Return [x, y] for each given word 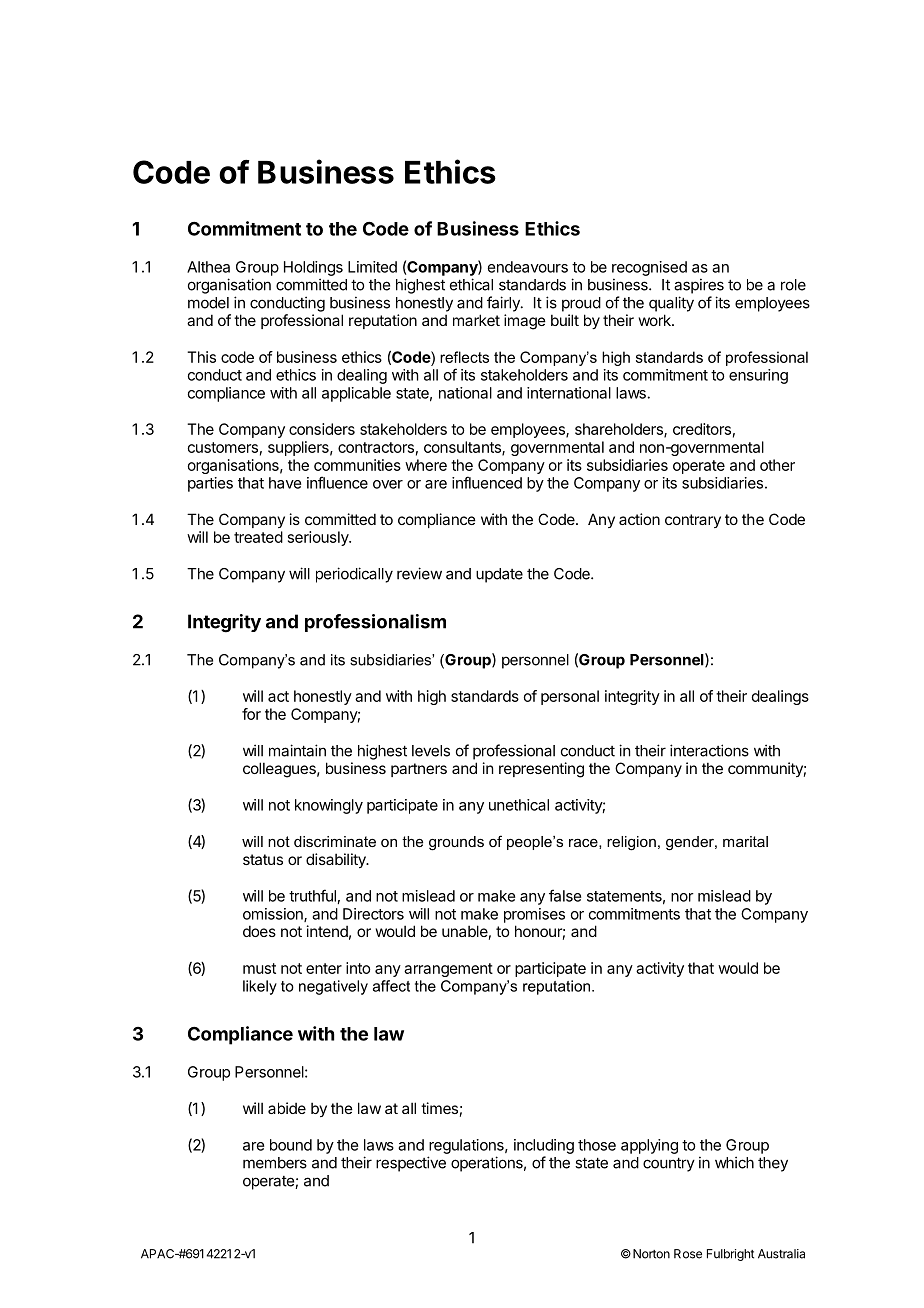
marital [745, 841]
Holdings [313, 268]
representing [541, 770]
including [544, 1146]
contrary [693, 521]
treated [258, 537]
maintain [297, 750]
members [275, 1163]
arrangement [448, 970]
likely [260, 987]
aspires [699, 286]
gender [691, 843]
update [499, 575]
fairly [504, 304]
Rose [688, 1254]
